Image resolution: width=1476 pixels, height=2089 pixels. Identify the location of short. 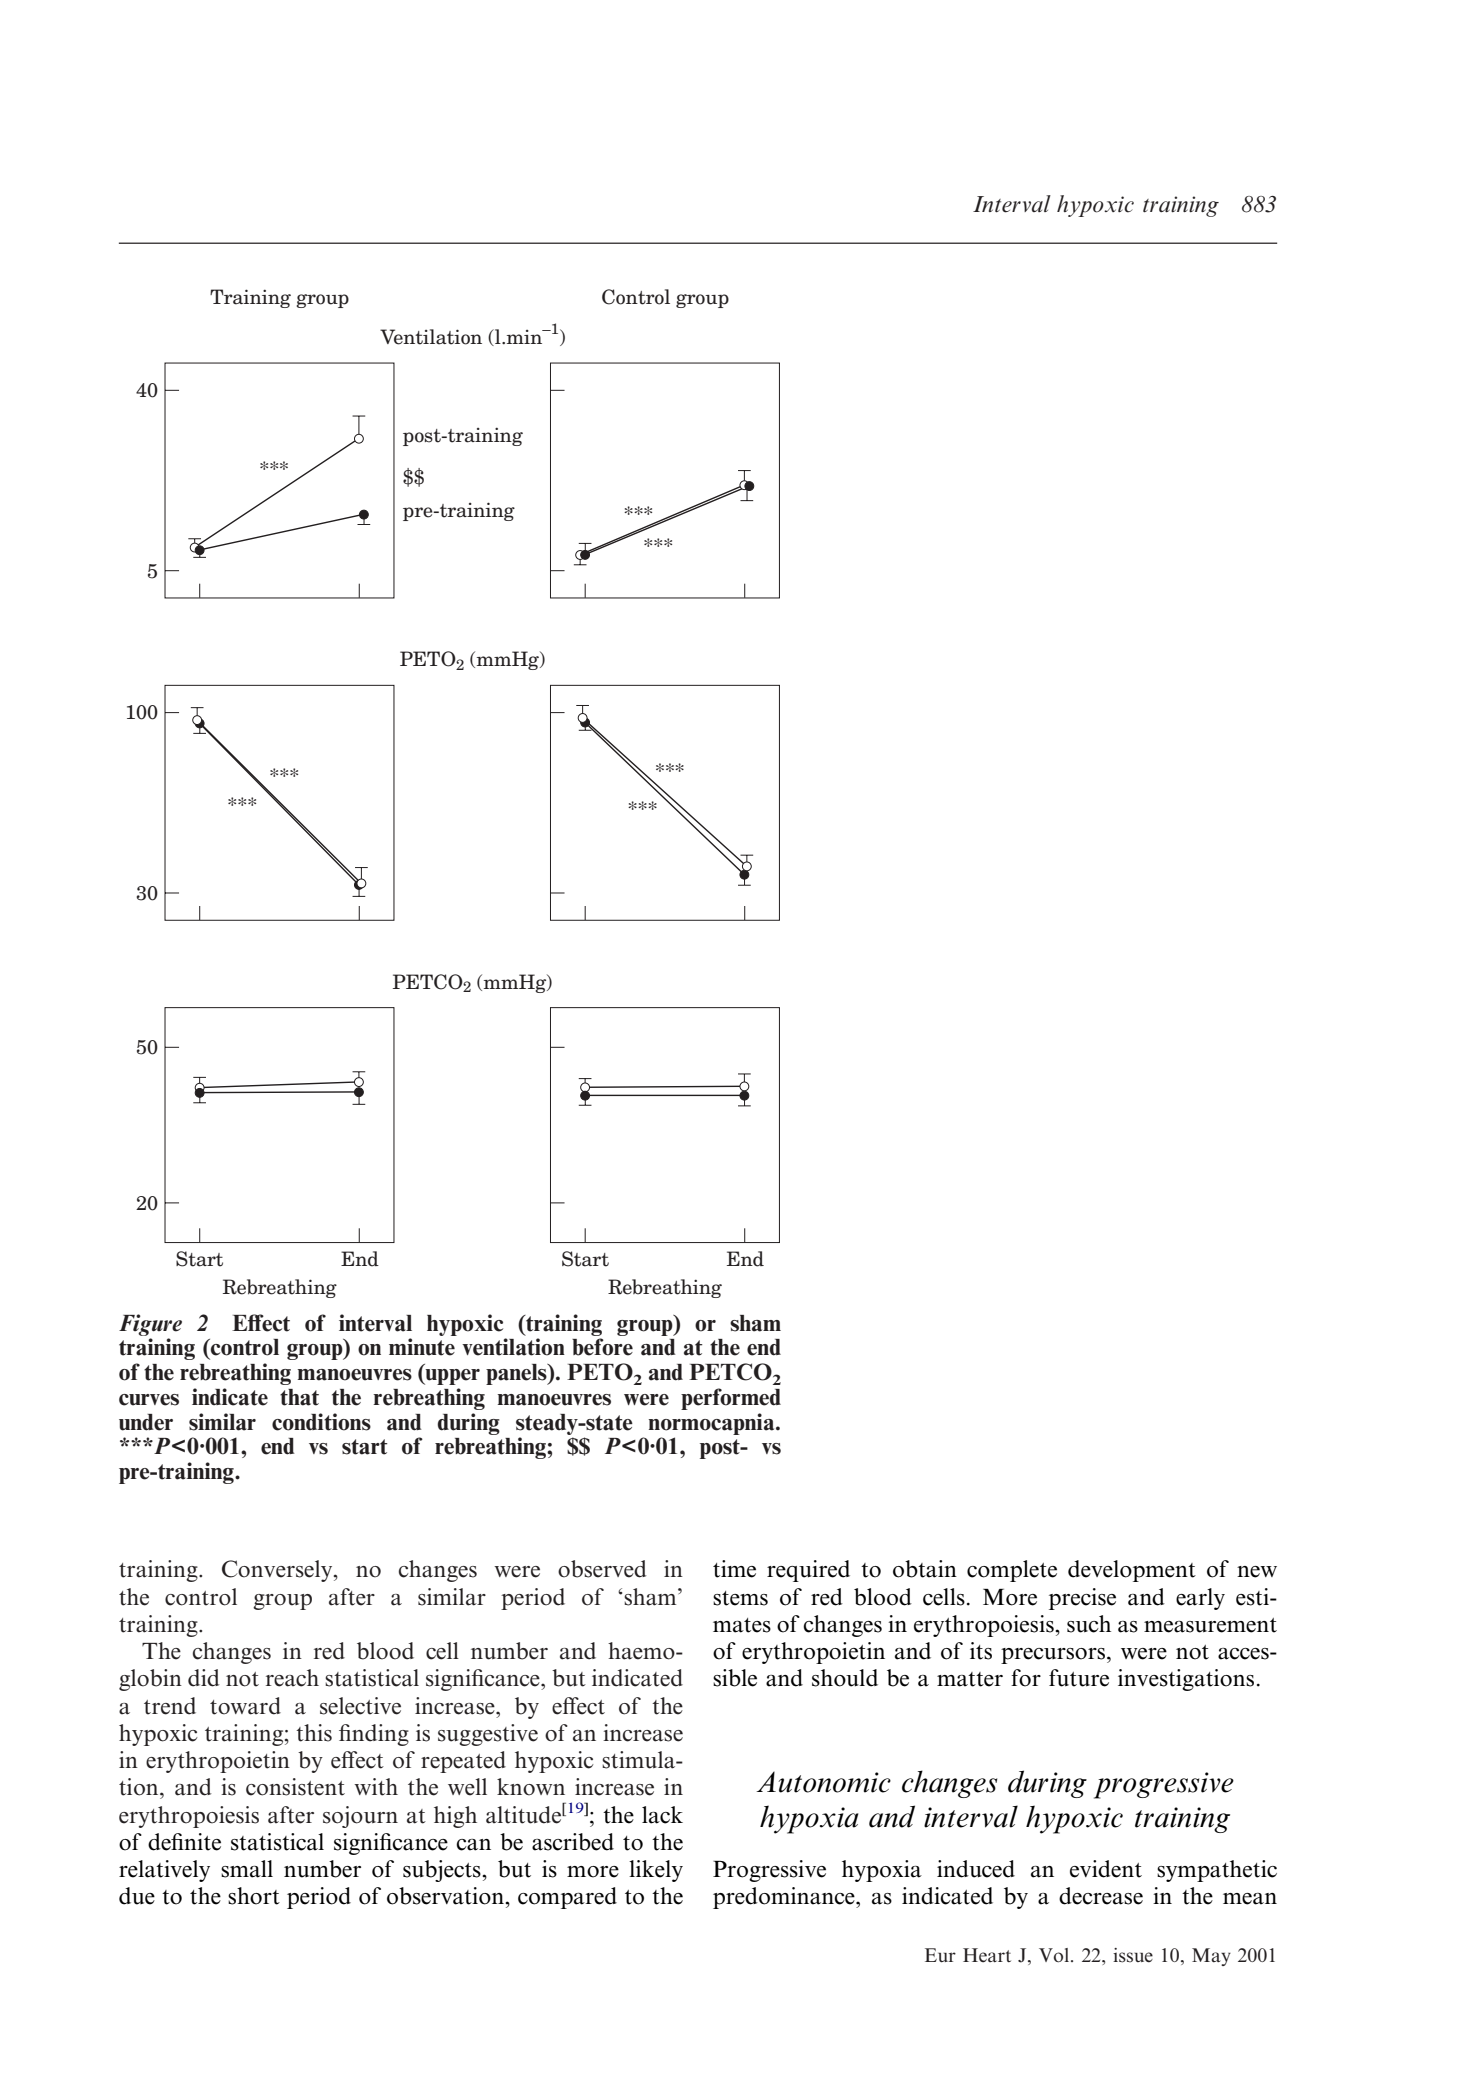
(254, 1896).
